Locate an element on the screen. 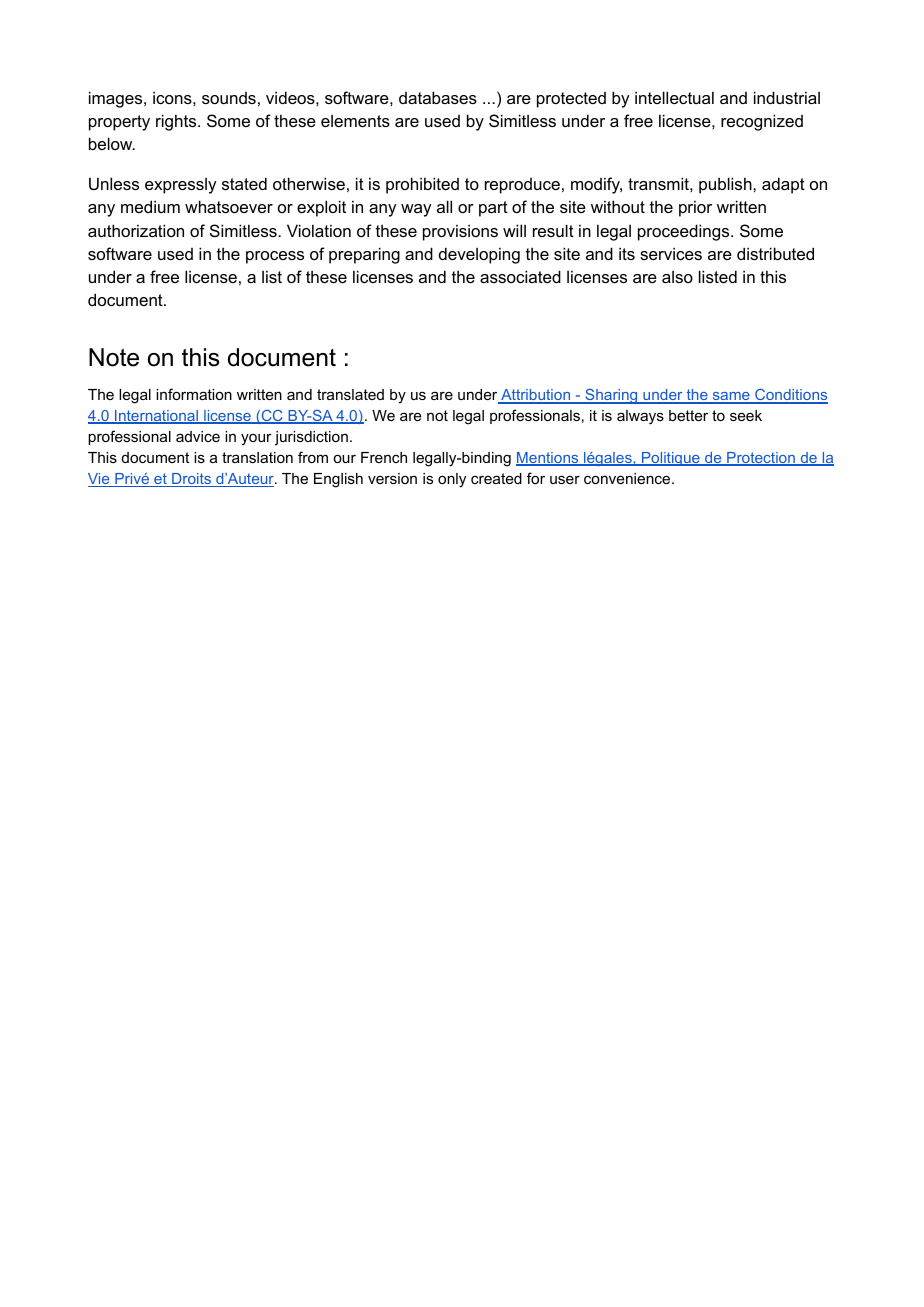 Image resolution: width=924 pixels, height=1307 pixels. information is located at coordinates (194, 394).
